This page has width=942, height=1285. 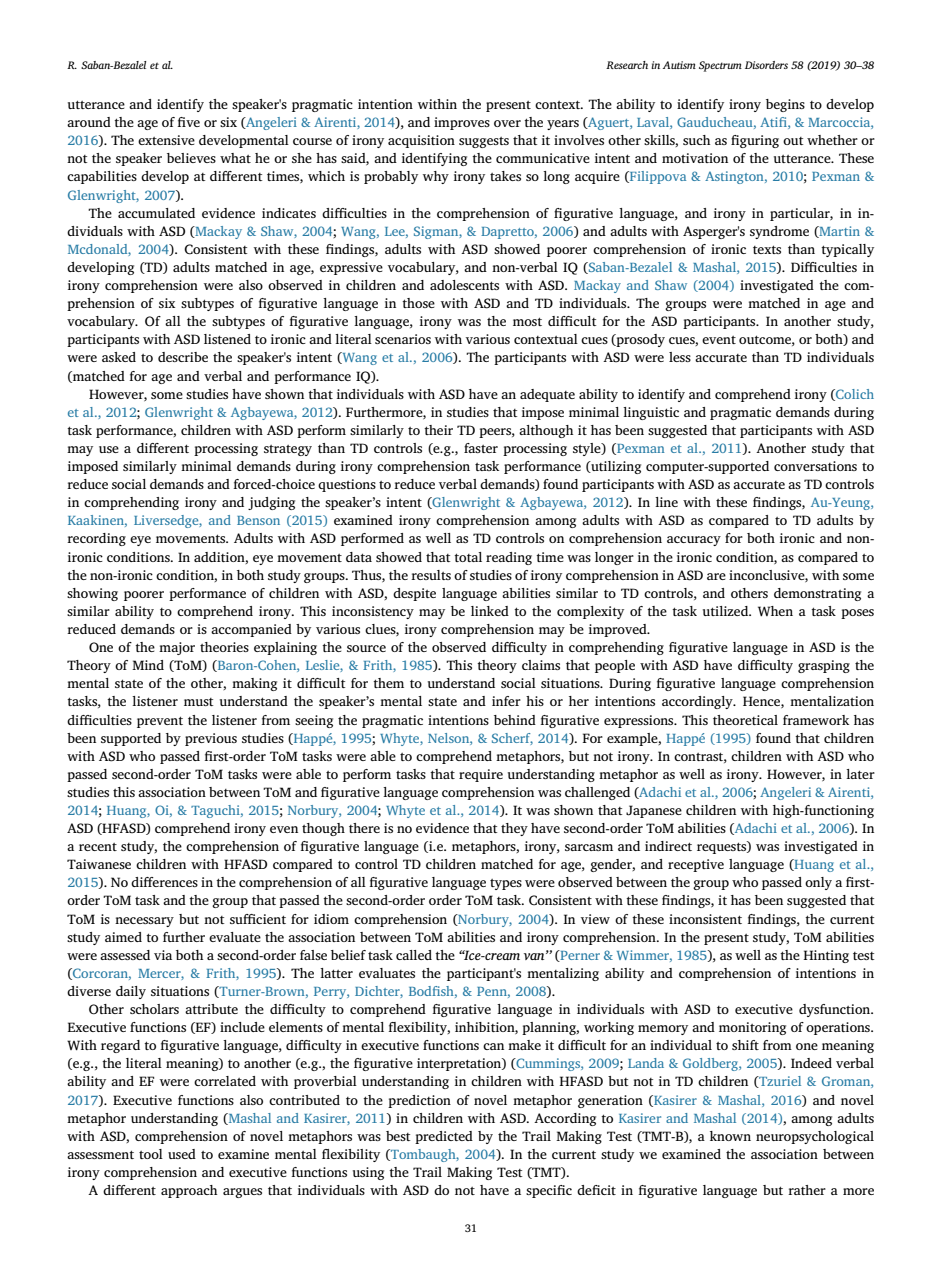 What do you see at coordinates (438, 430) in the page?
I see `their` at bounding box center [438, 430].
